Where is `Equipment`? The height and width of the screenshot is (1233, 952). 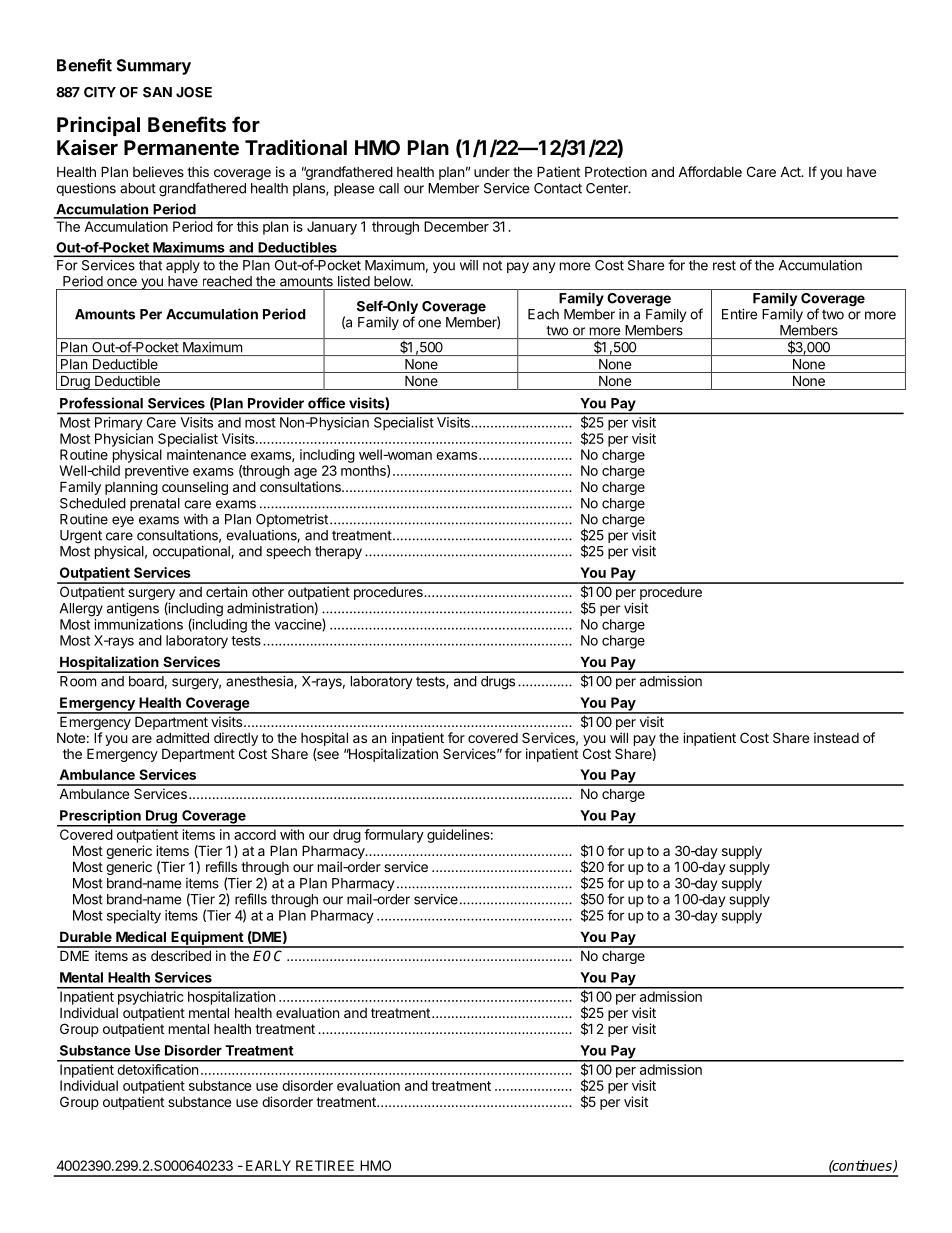
Equipment is located at coordinates (207, 939).
